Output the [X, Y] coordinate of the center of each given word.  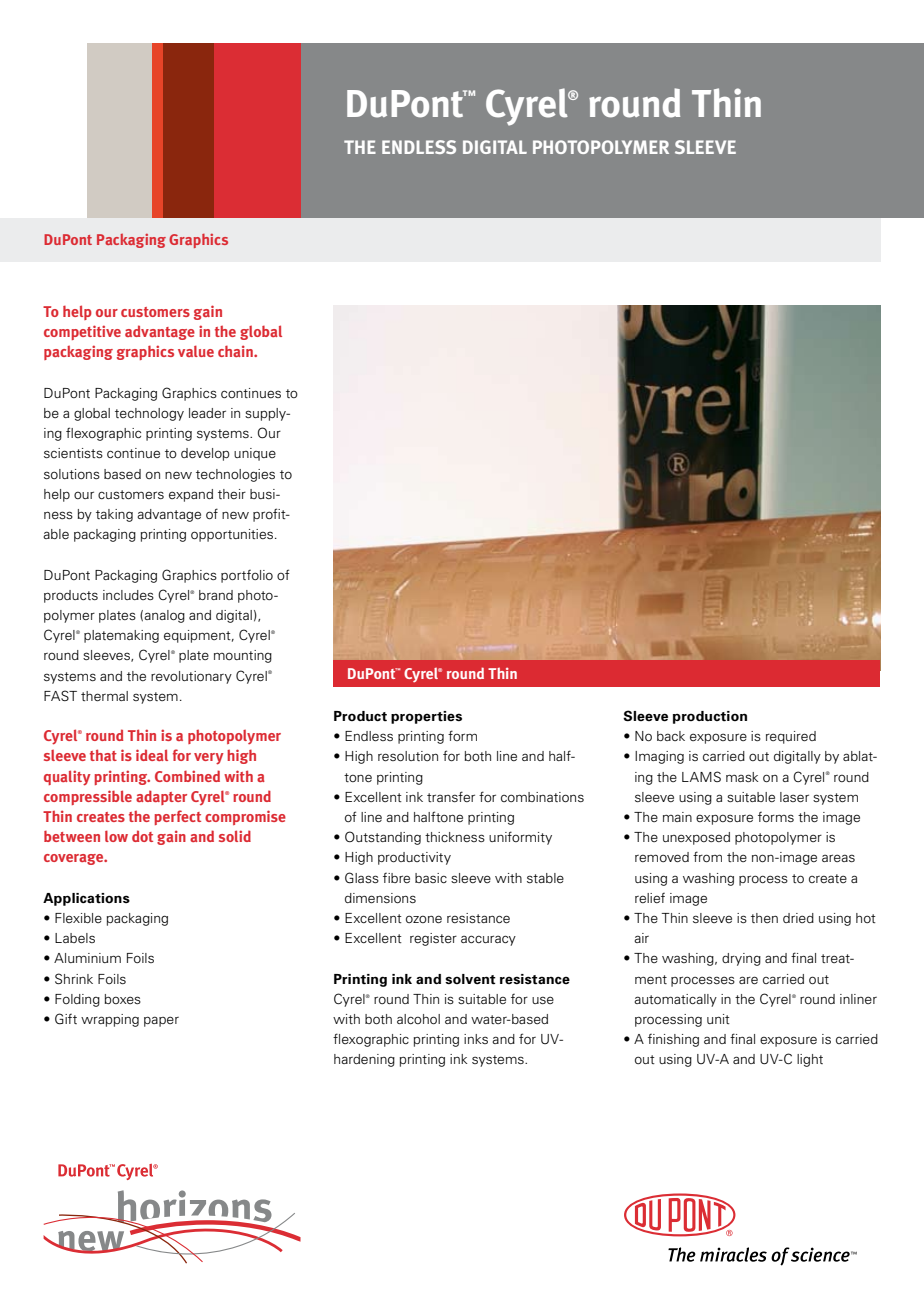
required [791, 737]
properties [426, 717]
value [196, 351]
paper [161, 1021]
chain [236, 351]
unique [255, 454]
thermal [104, 696]
